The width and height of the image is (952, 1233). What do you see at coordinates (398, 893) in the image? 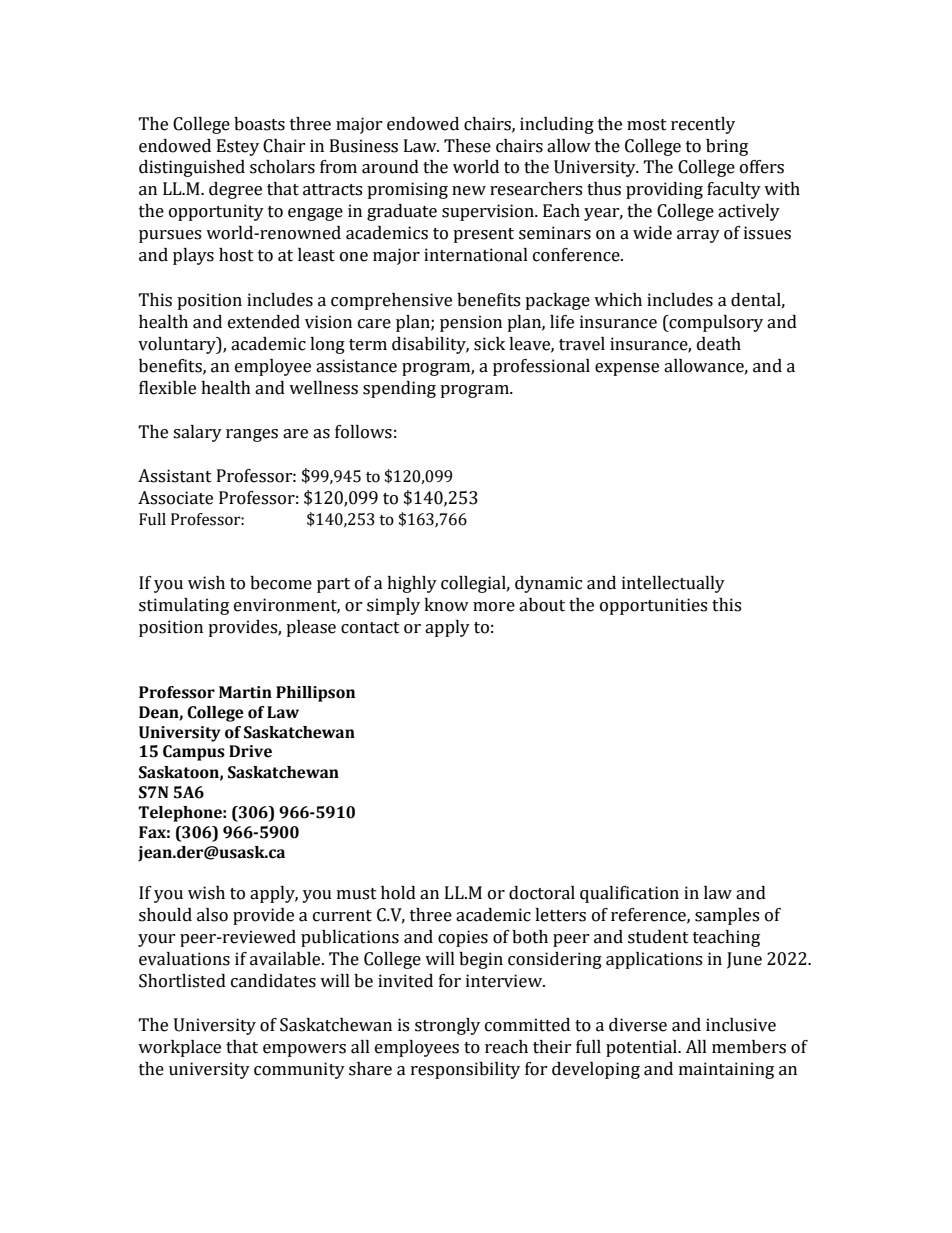
I see `hold` at bounding box center [398, 893].
